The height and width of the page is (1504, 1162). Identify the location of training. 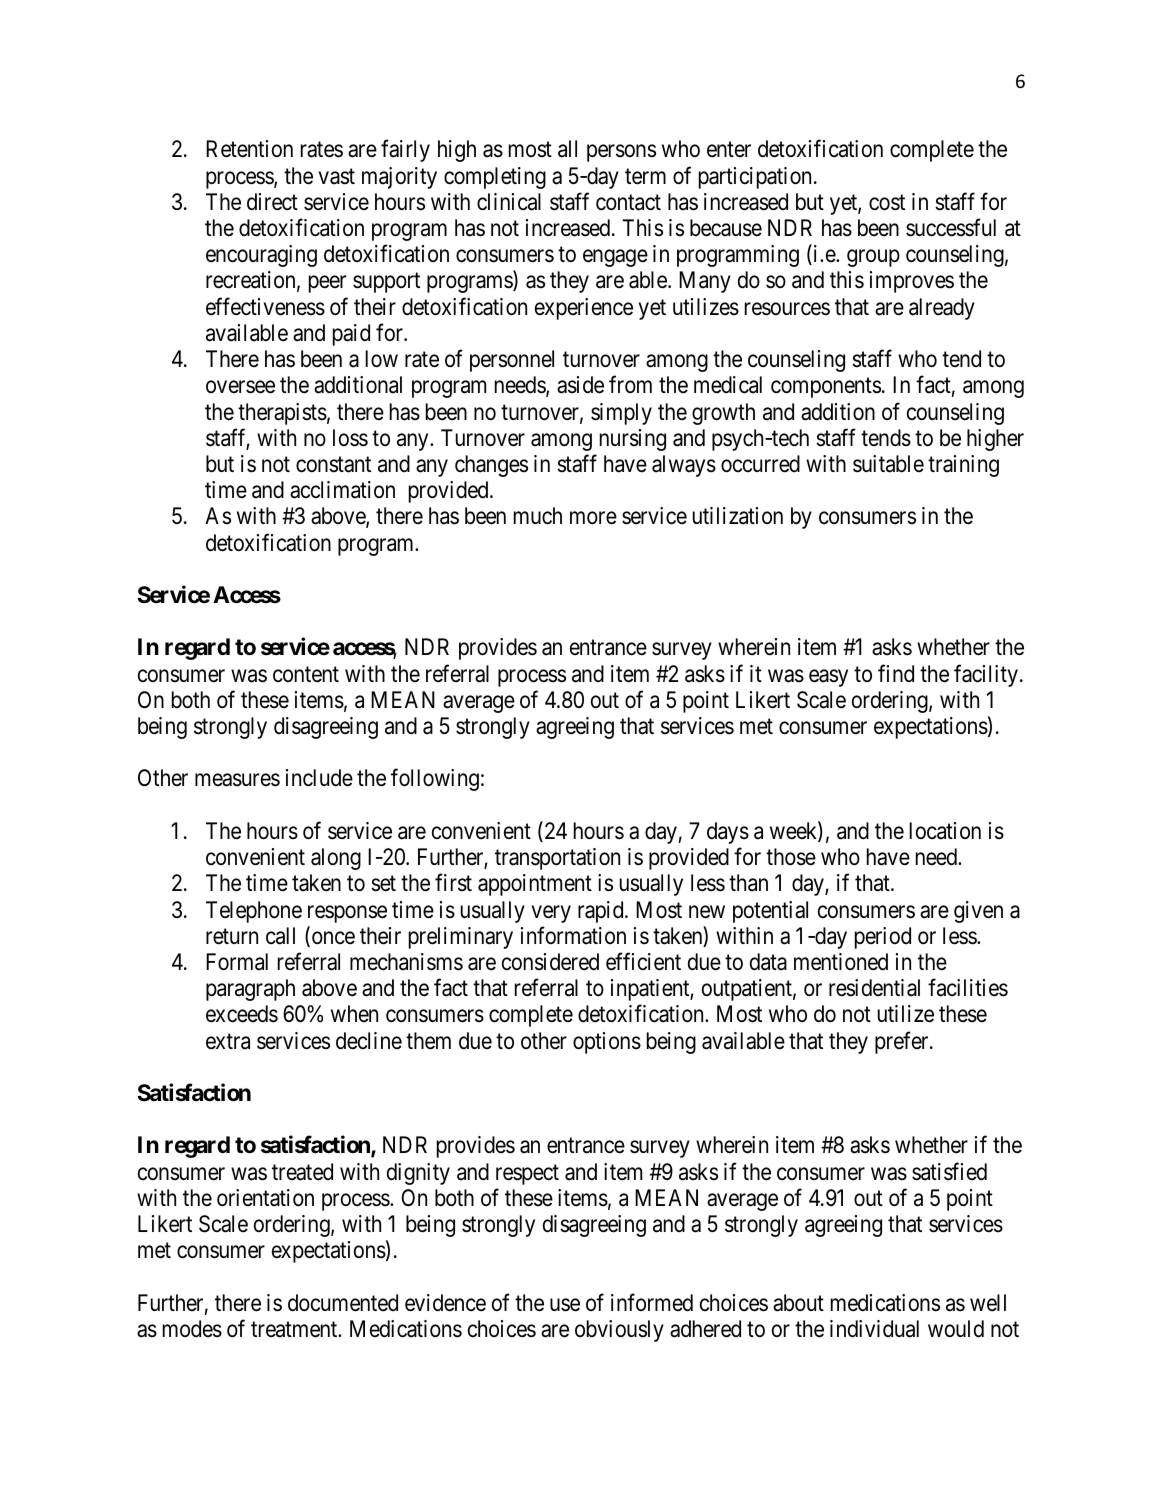
(963, 466).
